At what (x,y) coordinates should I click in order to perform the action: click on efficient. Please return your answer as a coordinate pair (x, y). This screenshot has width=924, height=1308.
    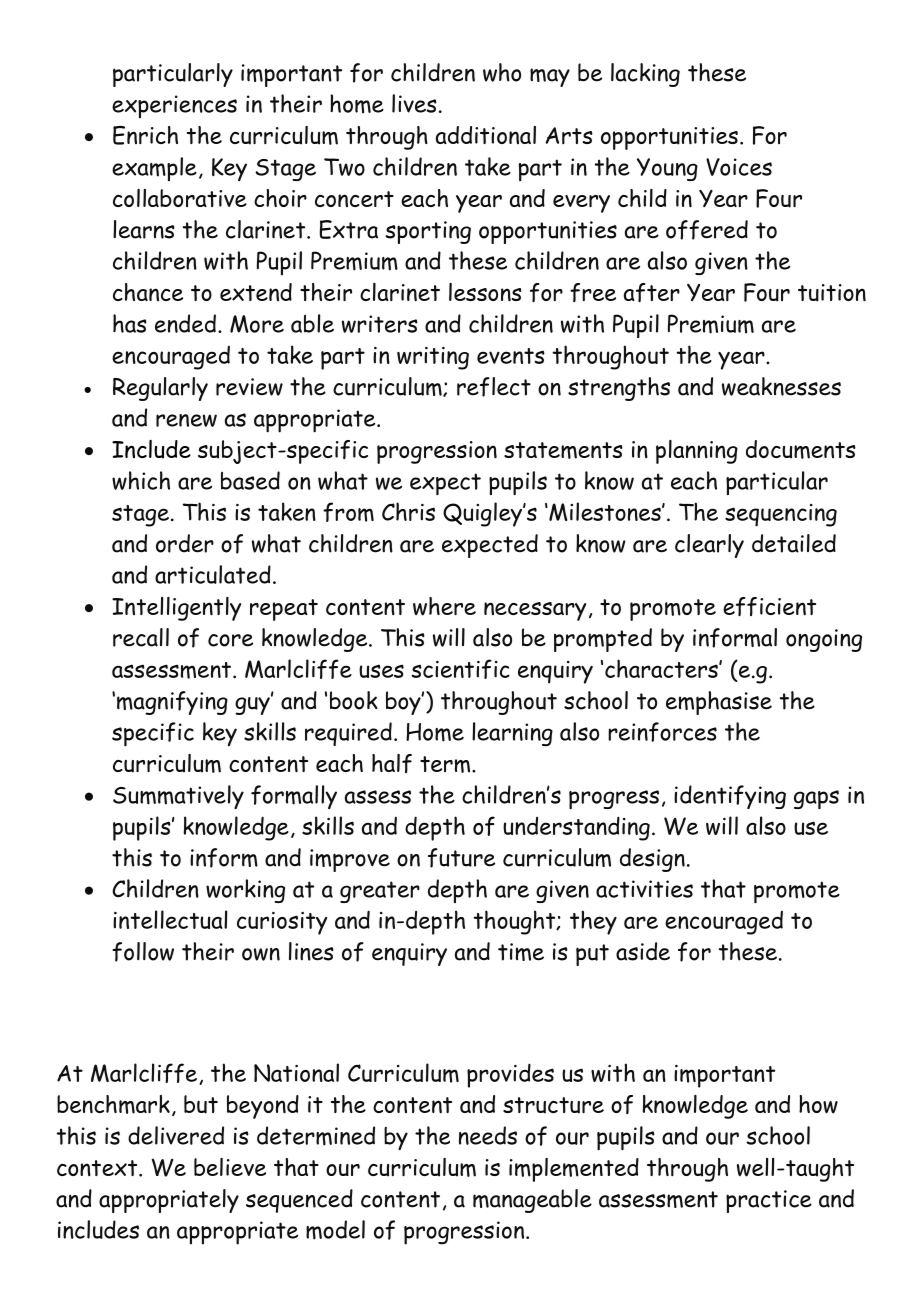
    Looking at the image, I should click on (769, 607).
